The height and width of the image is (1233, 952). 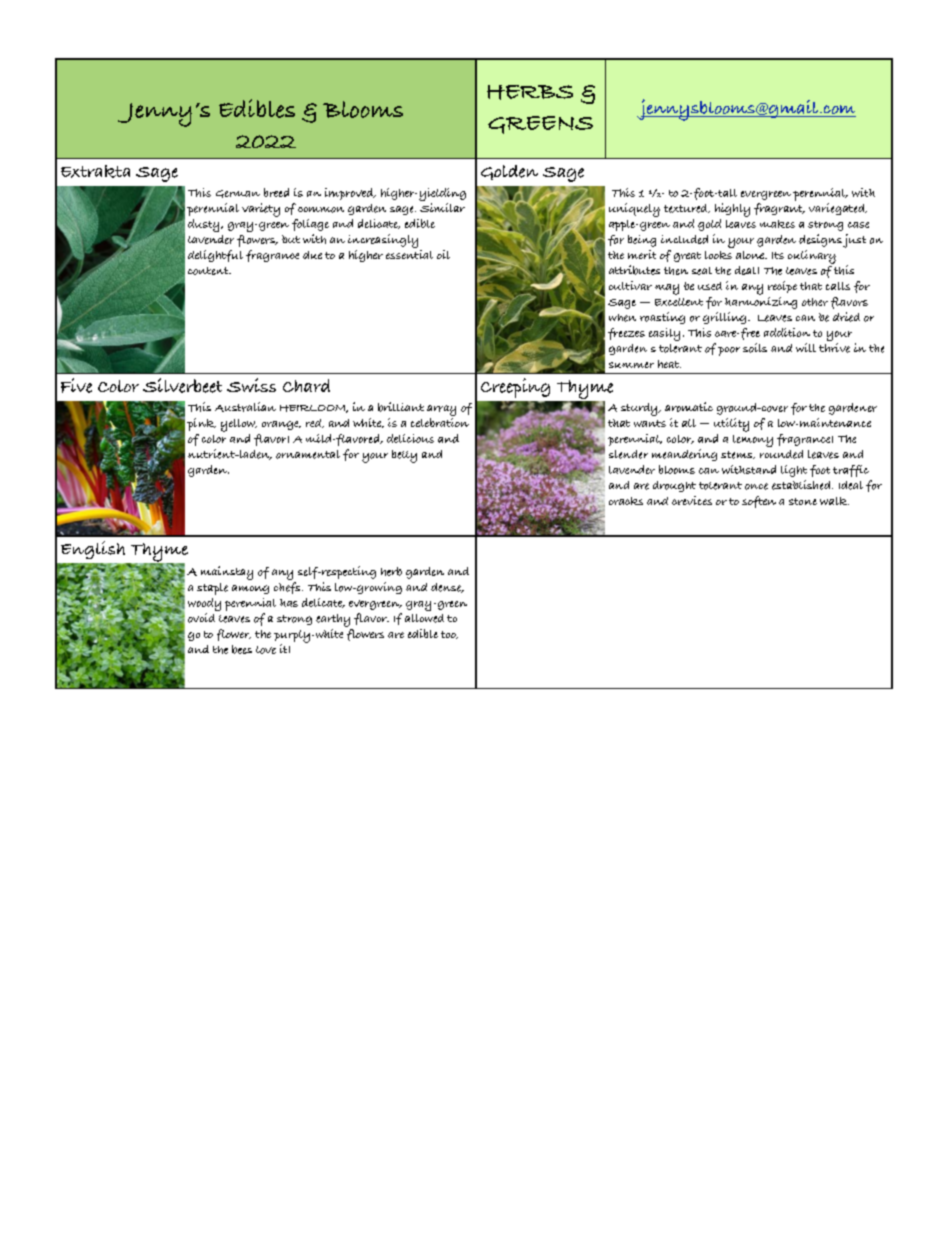 I want to click on Similar, so click(x=442, y=207).
